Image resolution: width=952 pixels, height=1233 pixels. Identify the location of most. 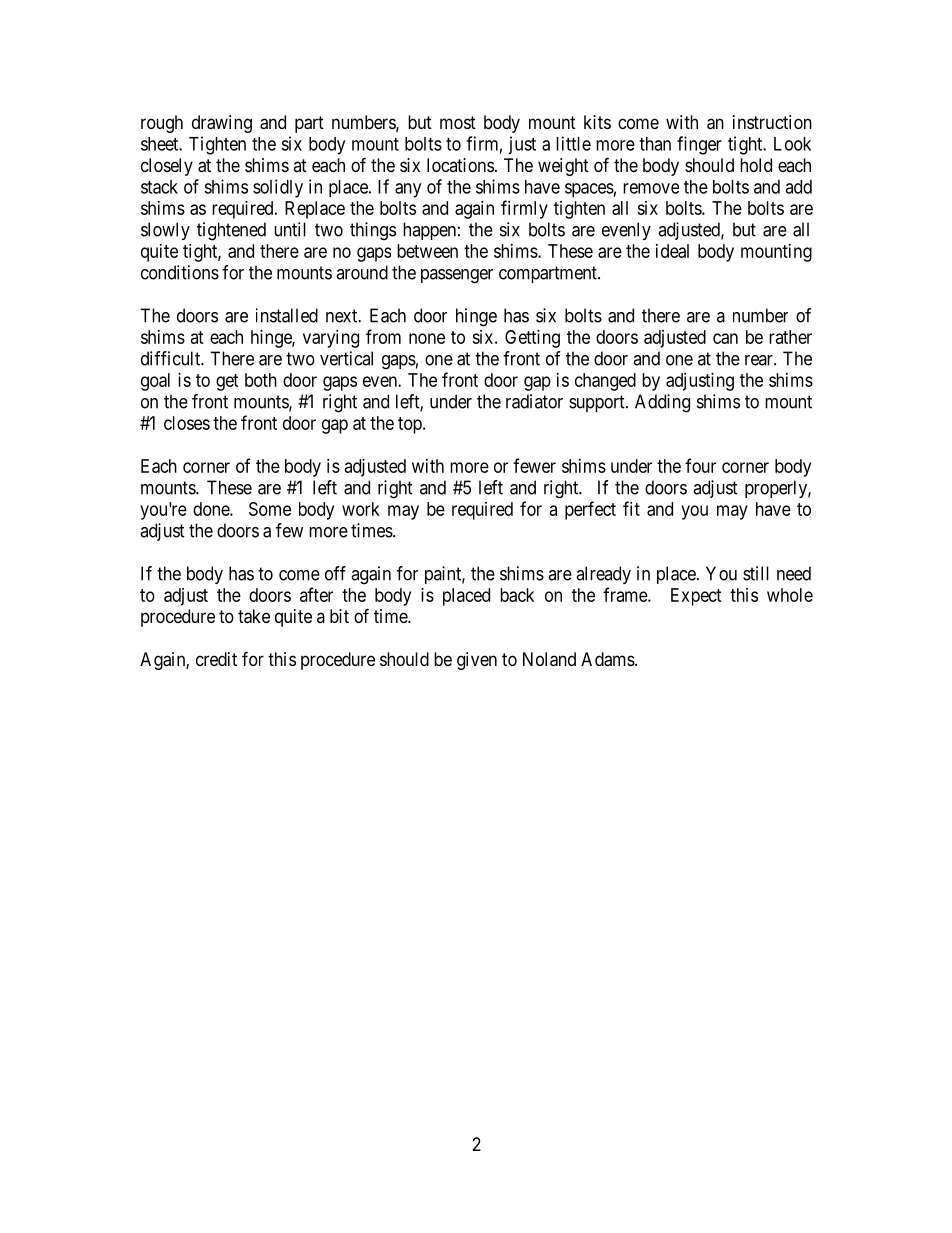
(458, 122).
